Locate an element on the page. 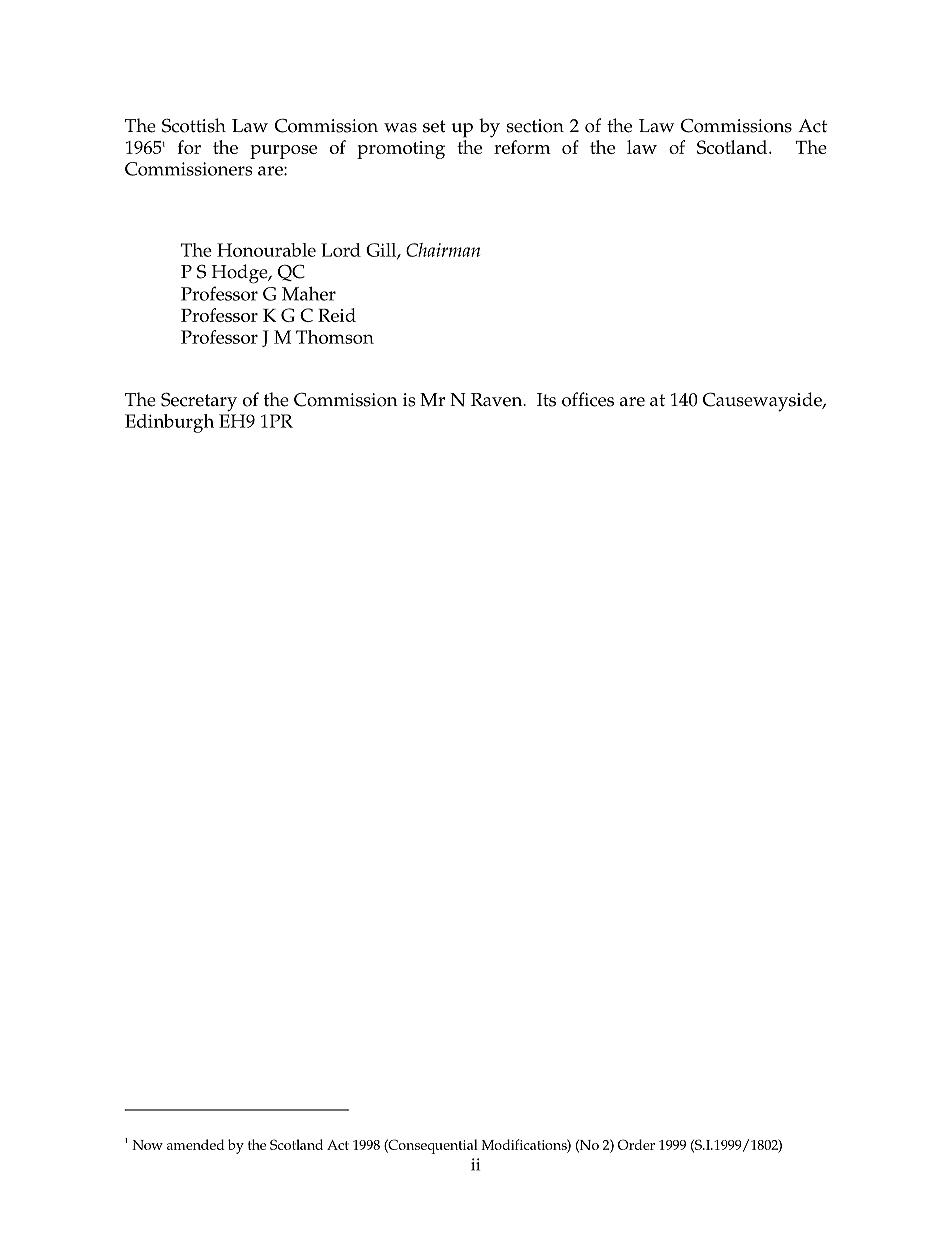 The height and width of the image is (1233, 952). offices is located at coordinates (588, 399).
